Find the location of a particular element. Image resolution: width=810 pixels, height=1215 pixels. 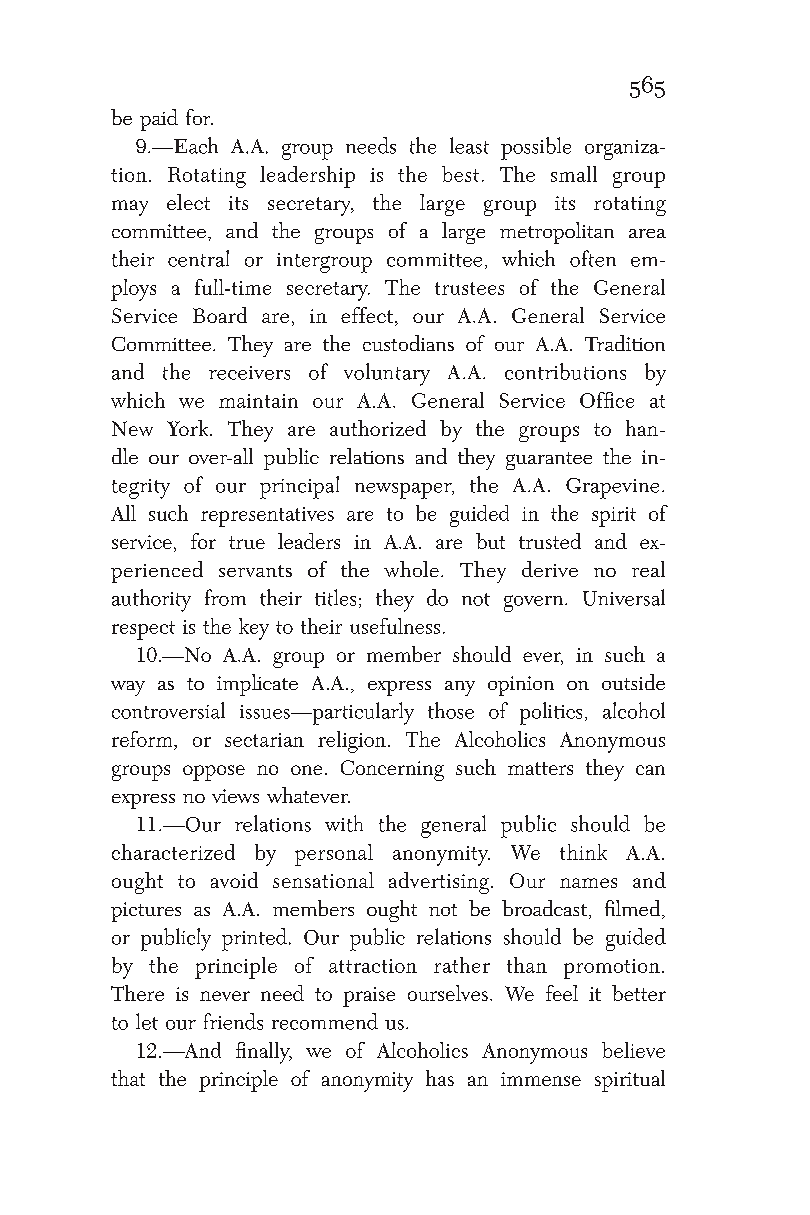

small is located at coordinates (574, 174).
